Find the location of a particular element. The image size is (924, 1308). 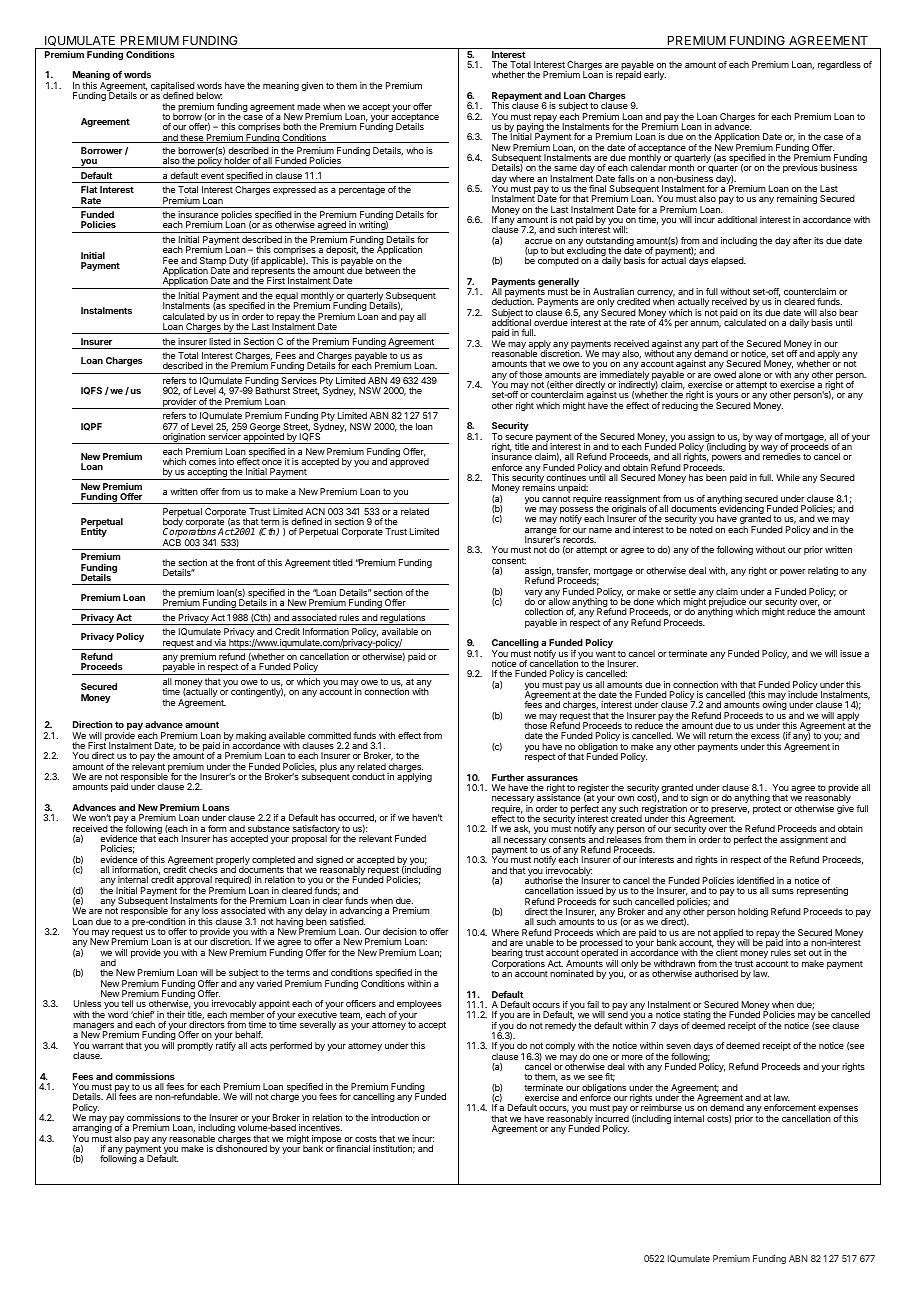

remedies is located at coordinates (782, 456).
